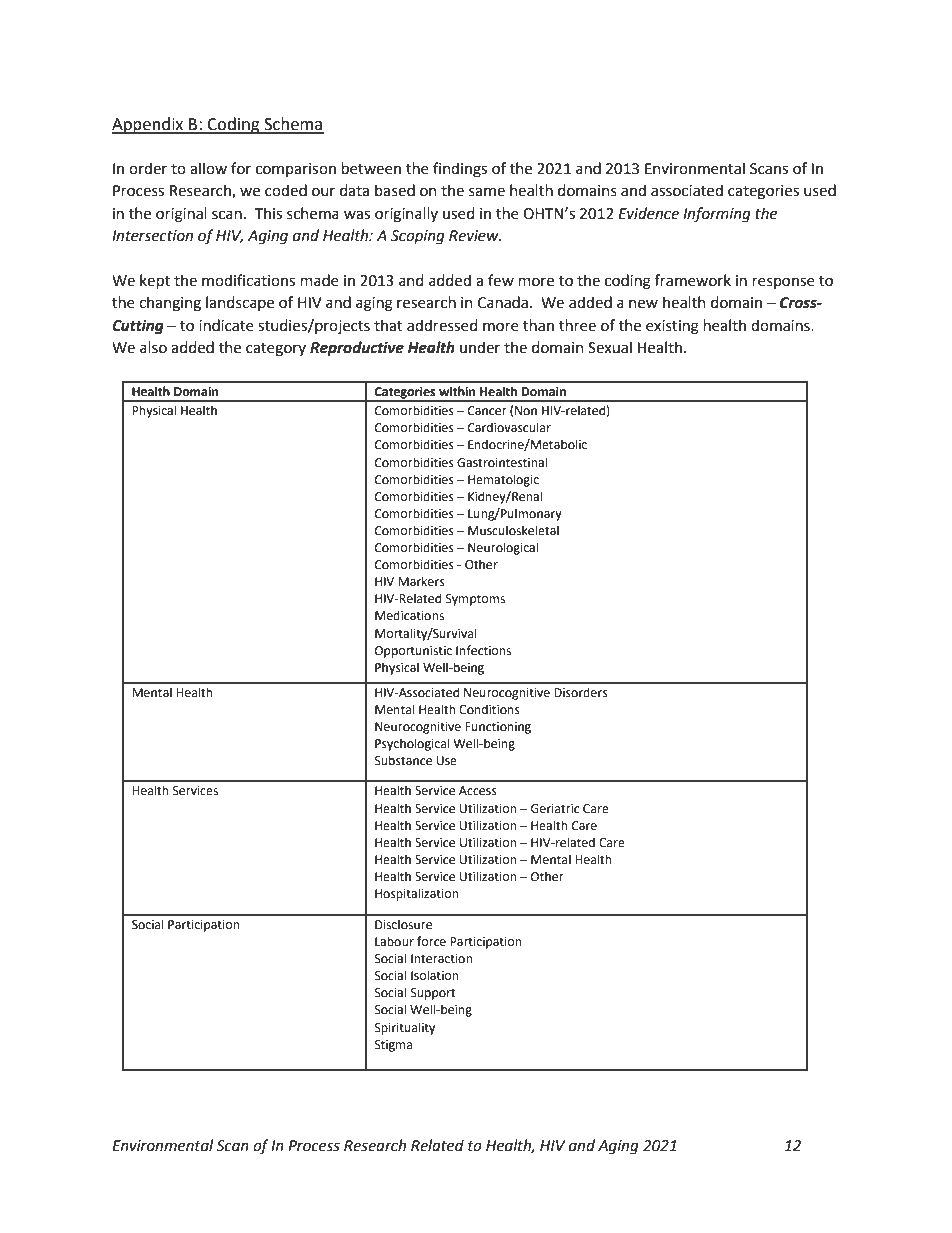 The width and height of the image is (952, 1233). What do you see at coordinates (480, 347) in the image?
I see `under` at bounding box center [480, 347].
